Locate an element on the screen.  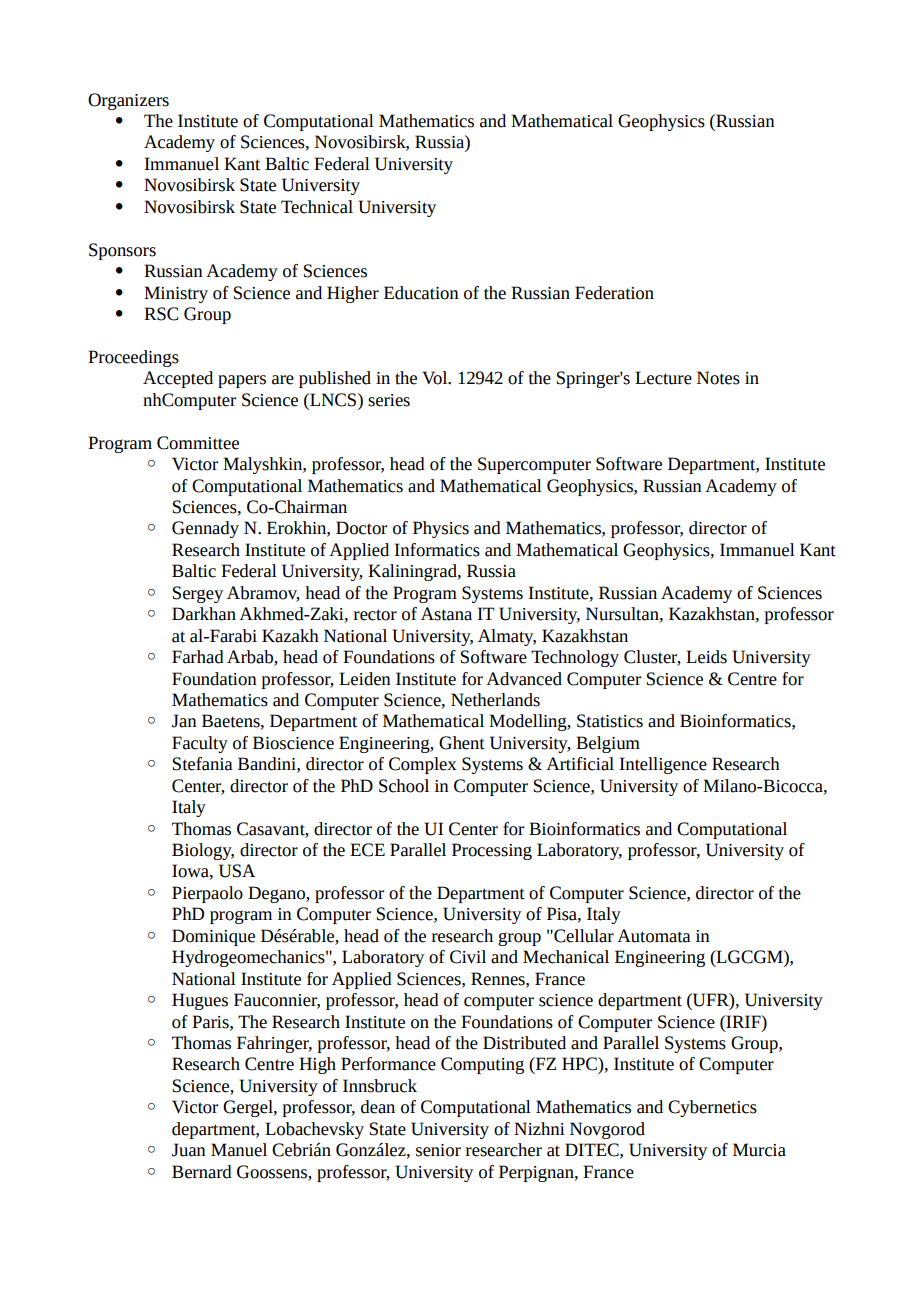
Federation is located at coordinates (614, 293).
